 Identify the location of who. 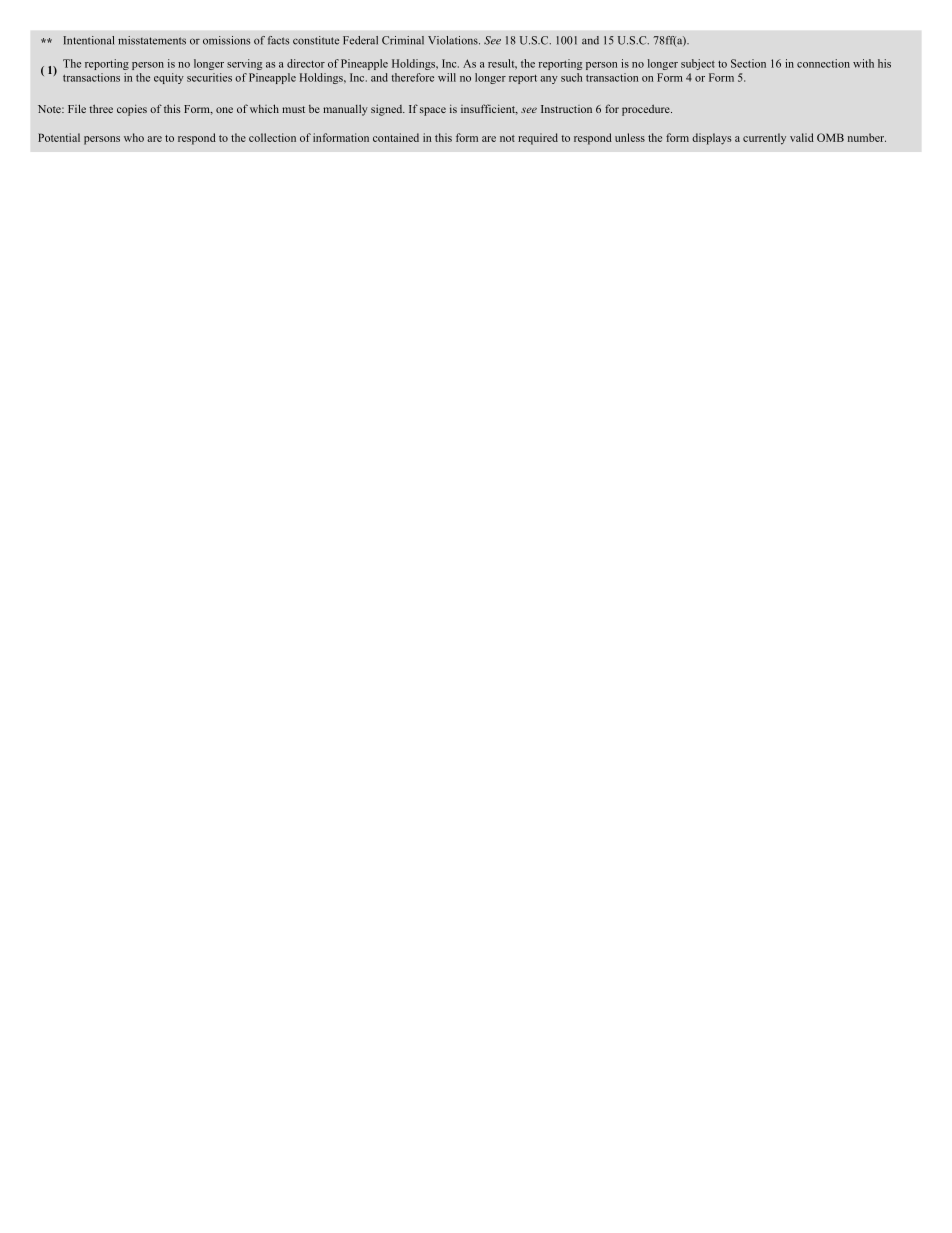
(134, 137).
